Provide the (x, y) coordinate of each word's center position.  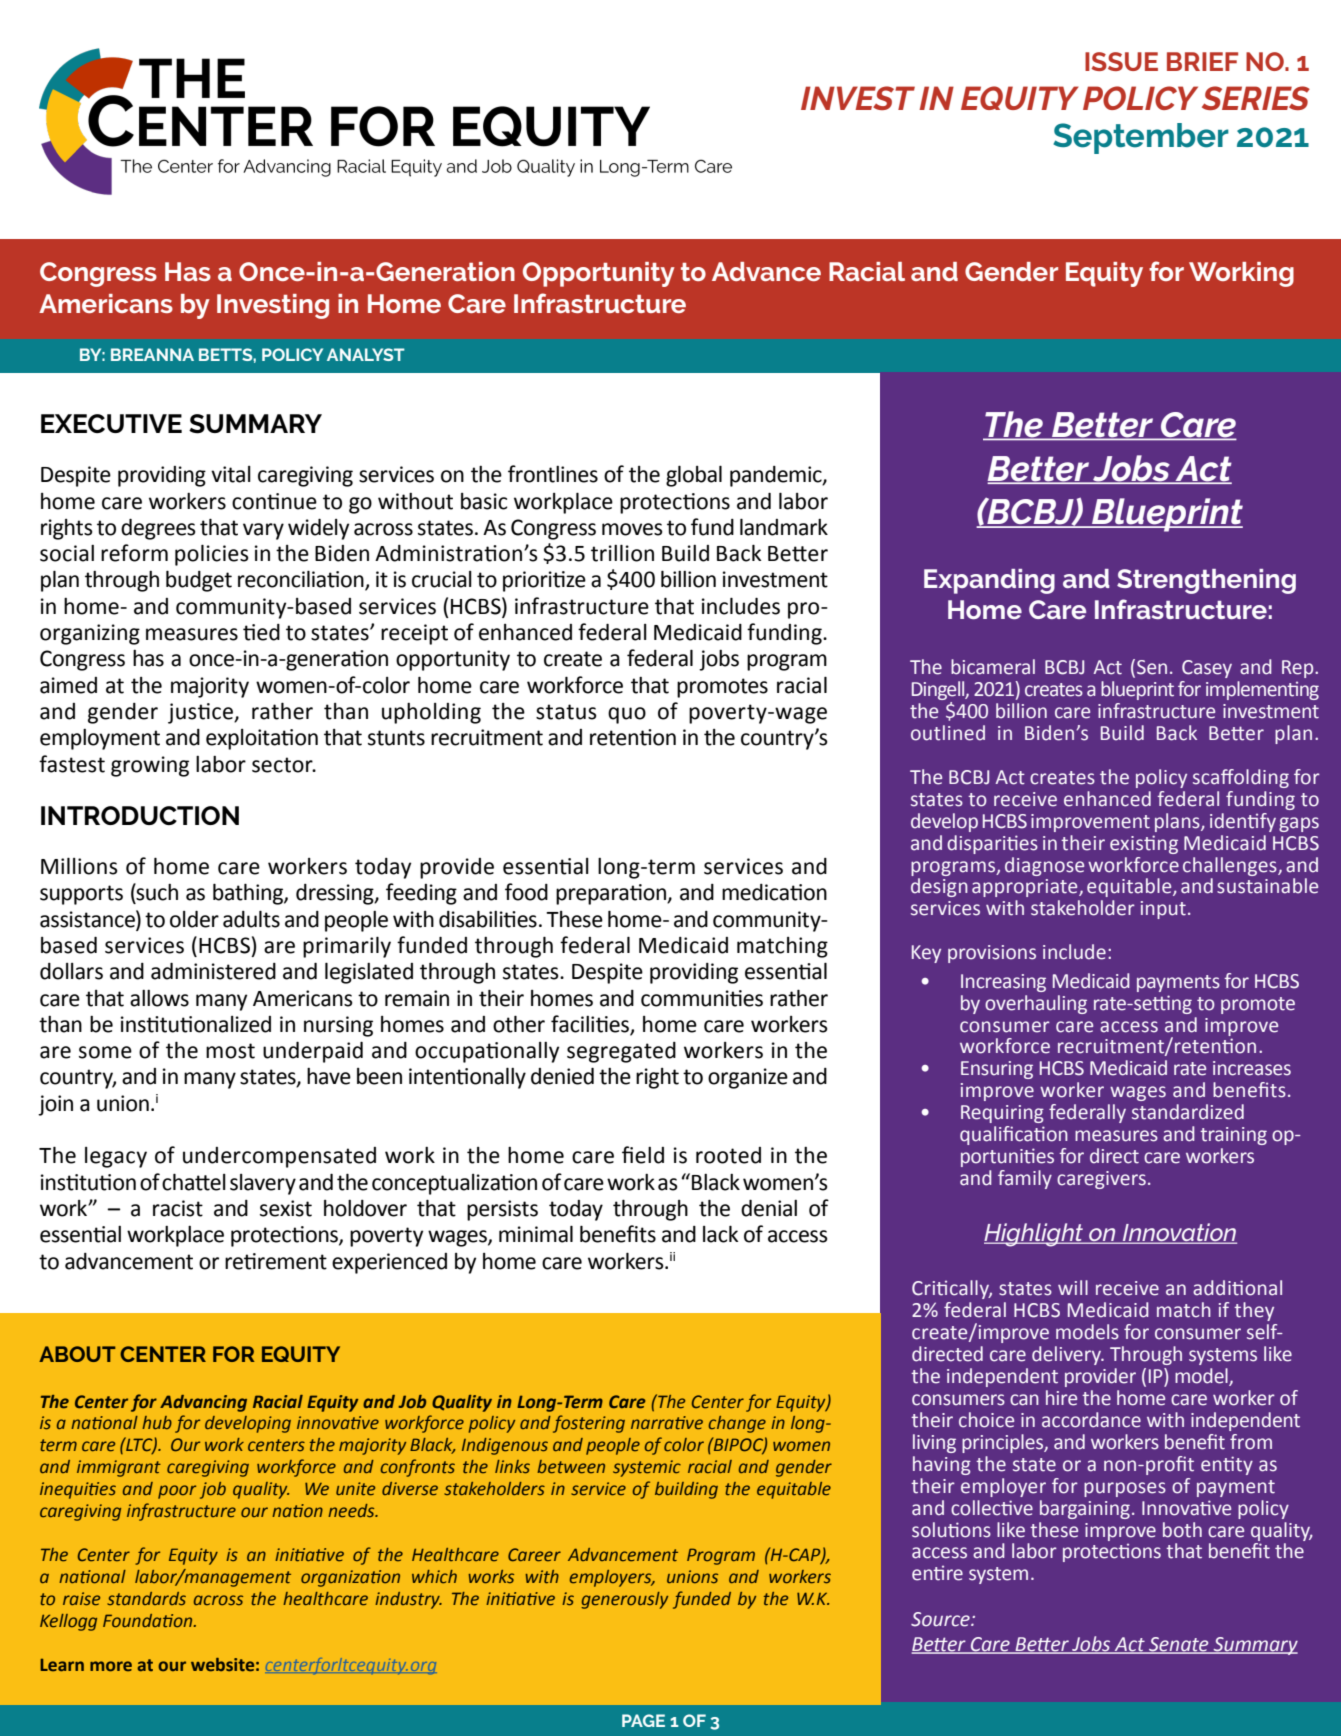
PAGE (643, 1720)
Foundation (149, 1621)
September (1141, 138)
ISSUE (1121, 61)
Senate (1179, 1645)
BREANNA (152, 354)
